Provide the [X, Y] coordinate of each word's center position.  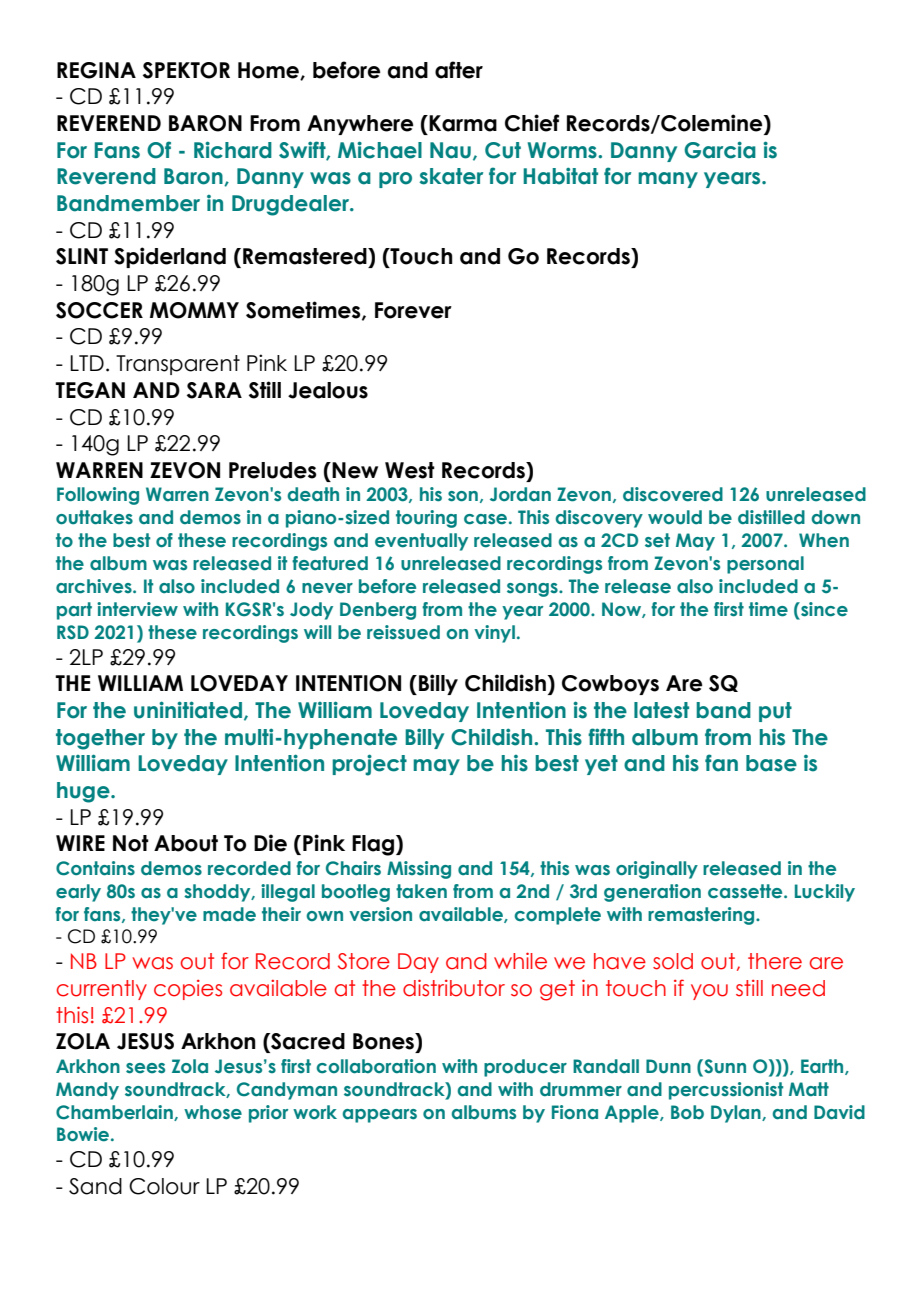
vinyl [494, 634]
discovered [673, 494]
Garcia [720, 150]
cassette [746, 891]
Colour [164, 1186]
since [823, 609]
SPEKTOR [186, 70]
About [186, 843]
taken [421, 891]
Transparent [178, 365]
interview [137, 609]
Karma [463, 123]
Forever [413, 310]
